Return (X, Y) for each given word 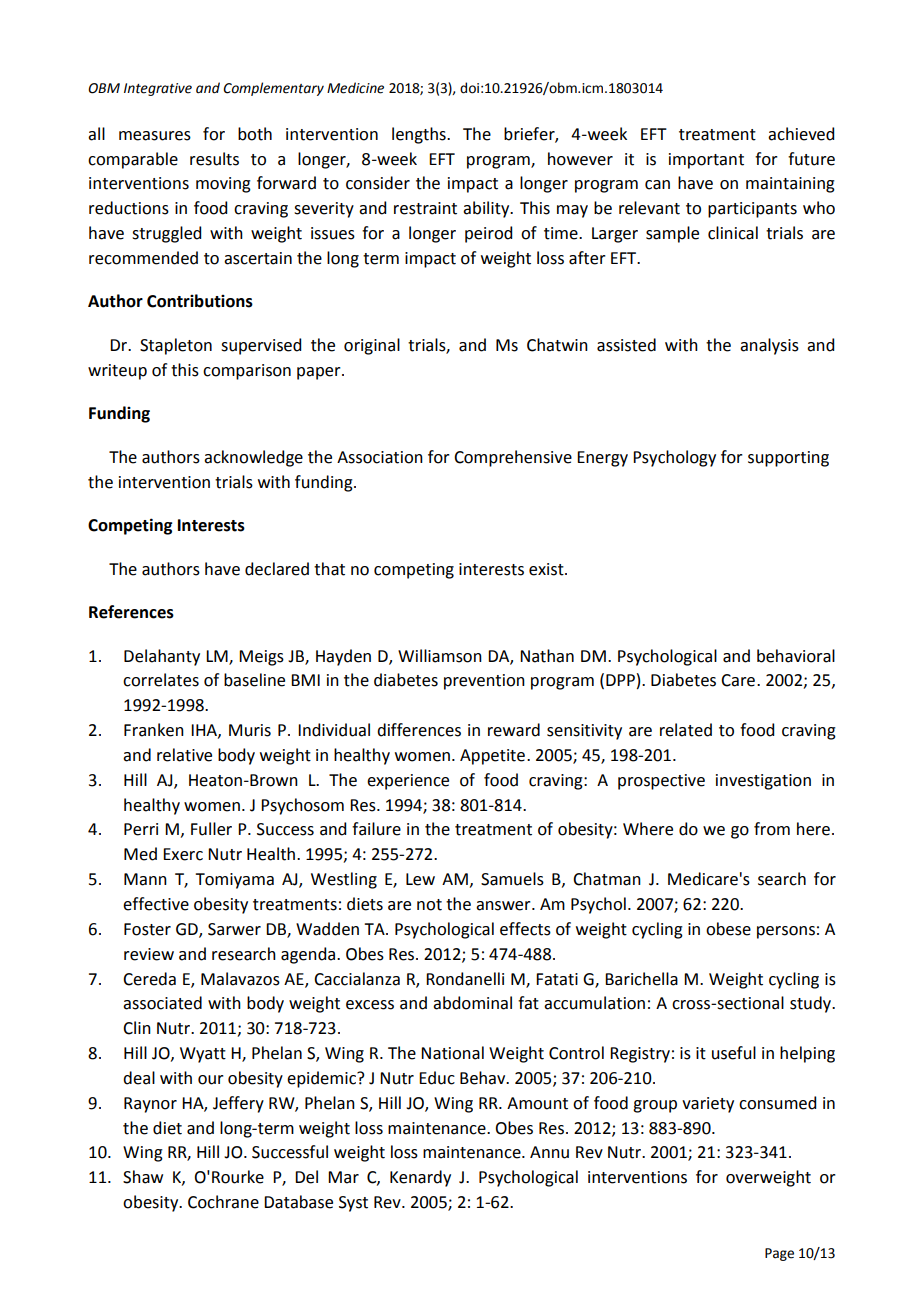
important (706, 161)
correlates (161, 680)
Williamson (440, 656)
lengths (420, 135)
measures (155, 136)
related (686, 730)
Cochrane (223, 1202)
